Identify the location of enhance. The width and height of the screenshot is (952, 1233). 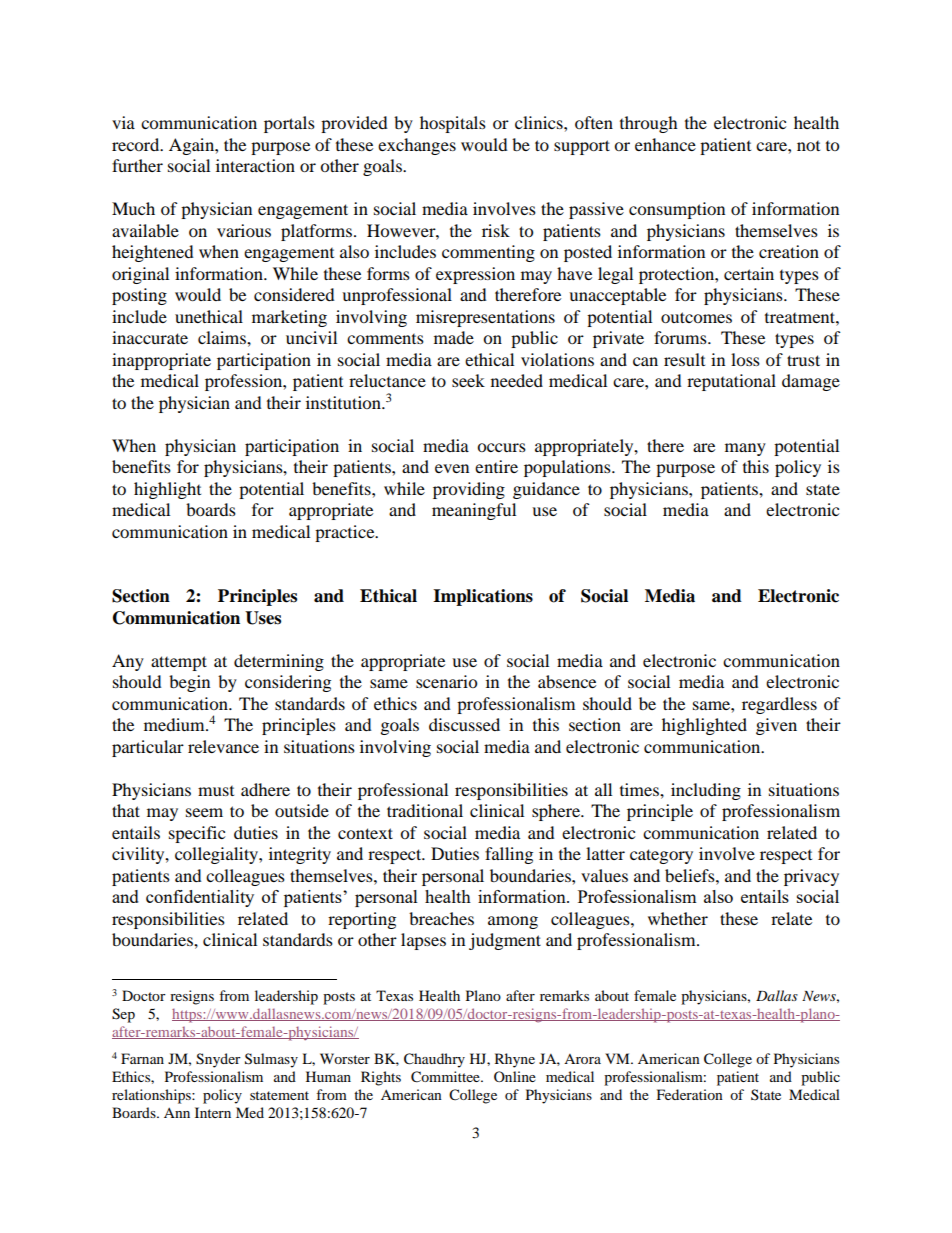
(665, 144).
